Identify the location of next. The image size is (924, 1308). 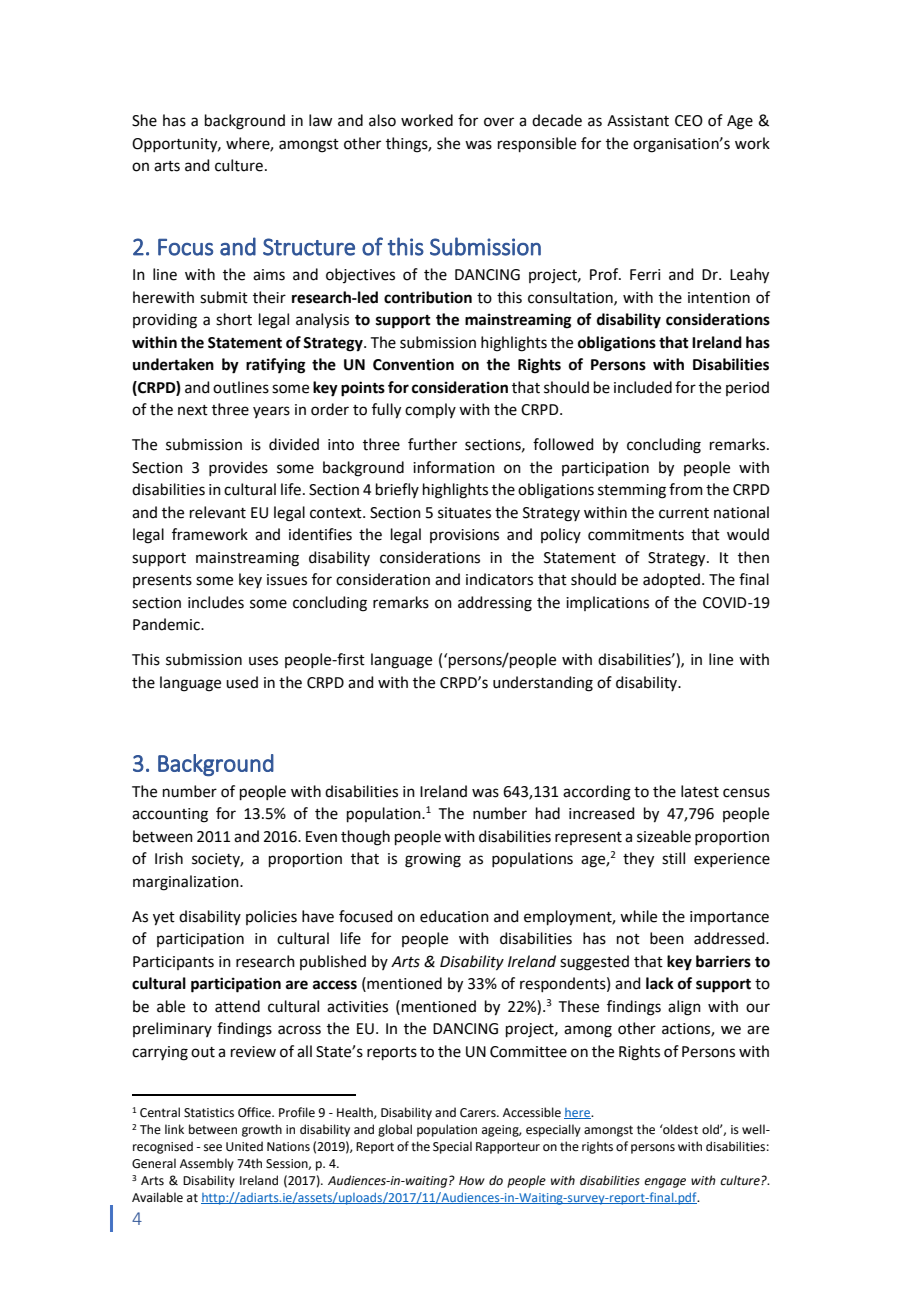
(193, 410).
